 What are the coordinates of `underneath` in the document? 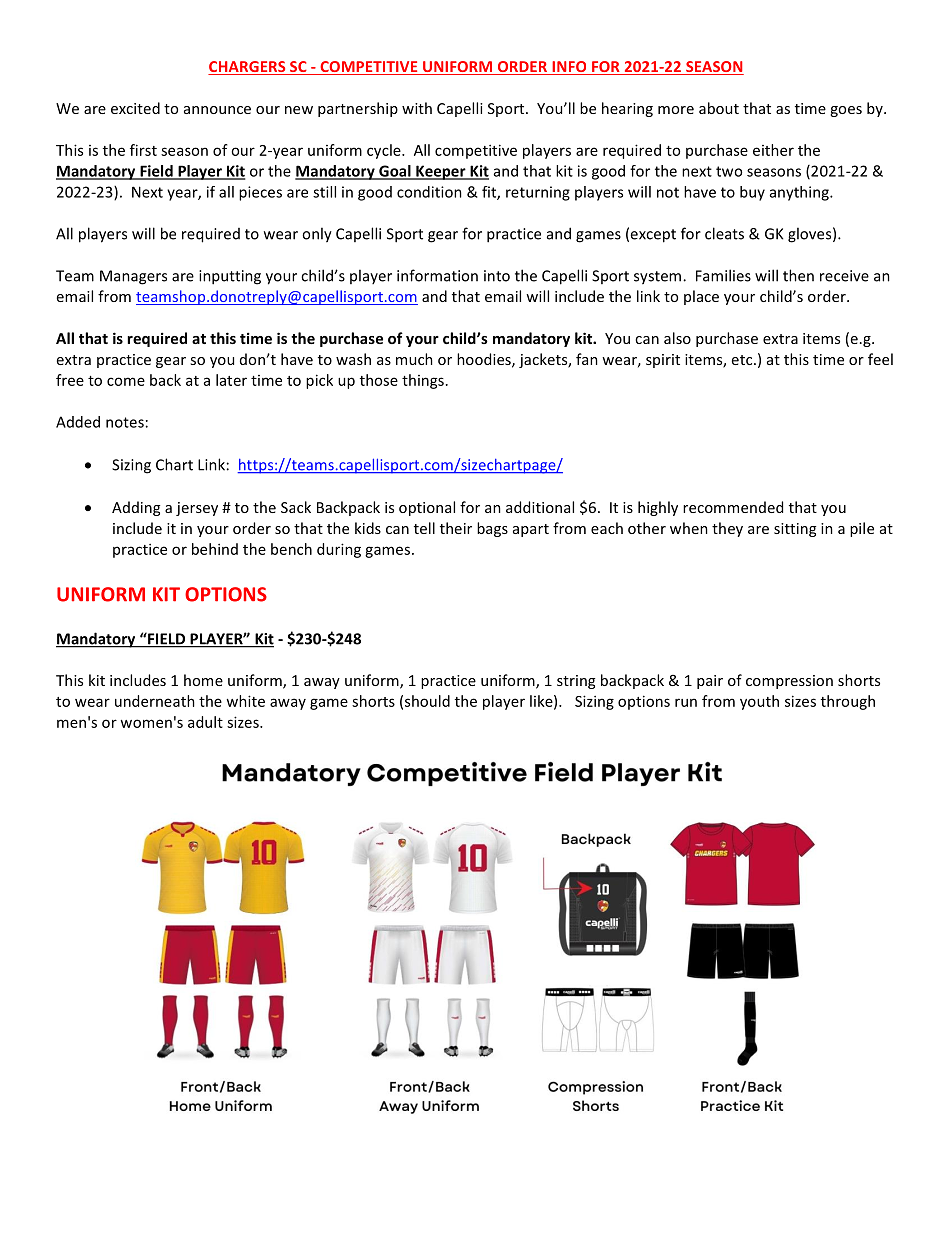 It's located at (155, 701).
